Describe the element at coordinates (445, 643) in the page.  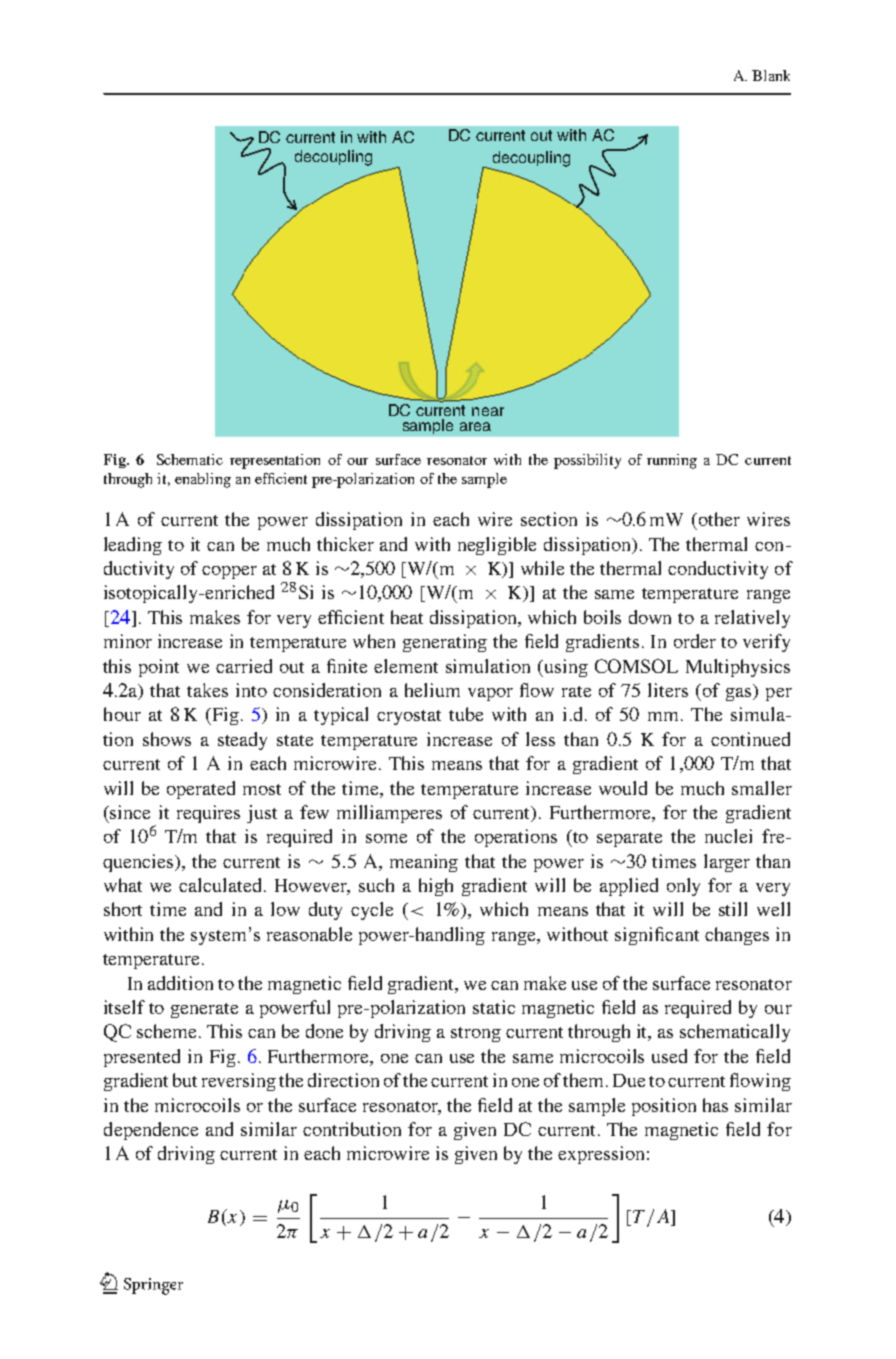
I see `generating` at that location.
